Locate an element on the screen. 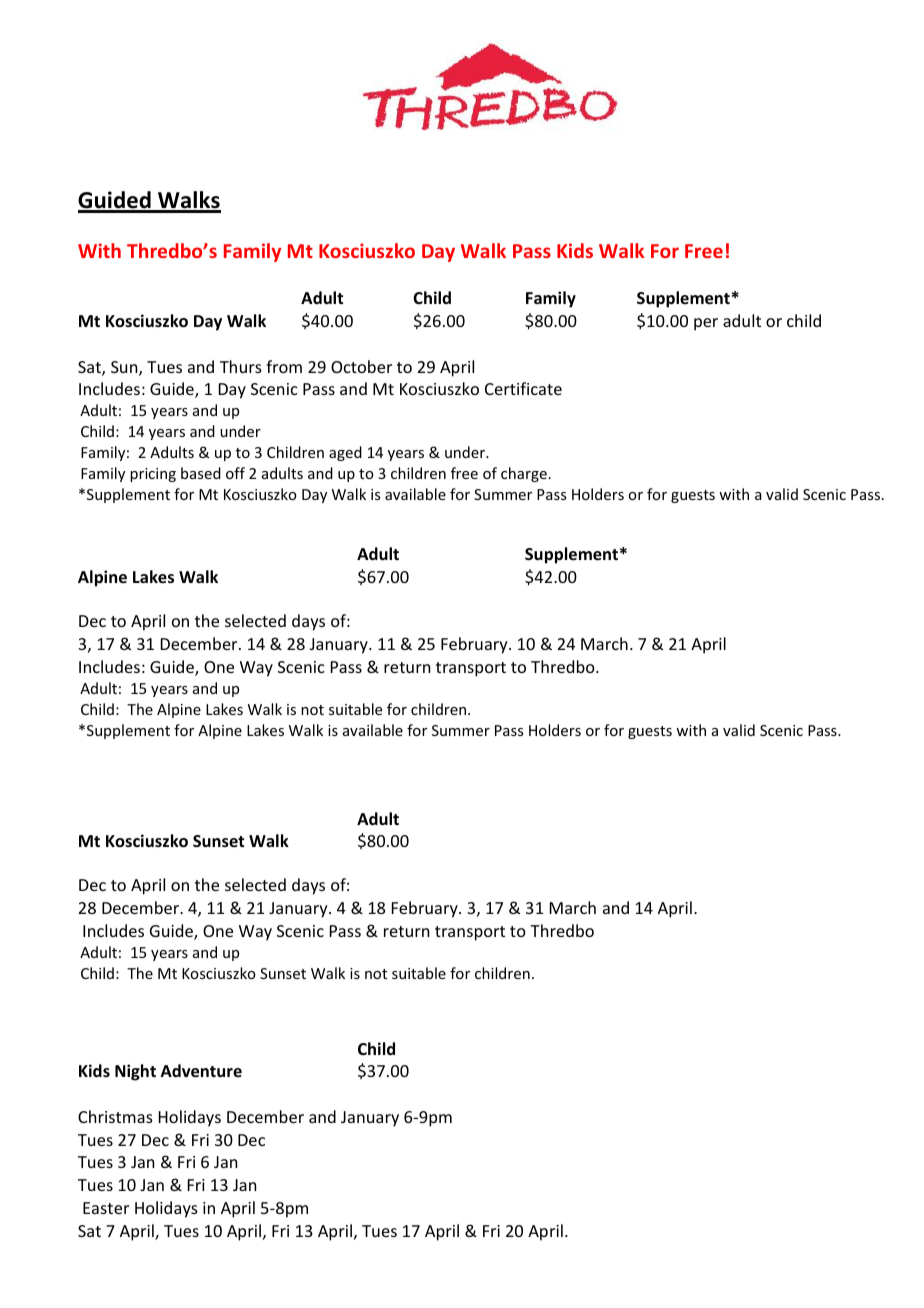 This screenshot has height=1308, width=924. per is located at coordinates (706, 324).
